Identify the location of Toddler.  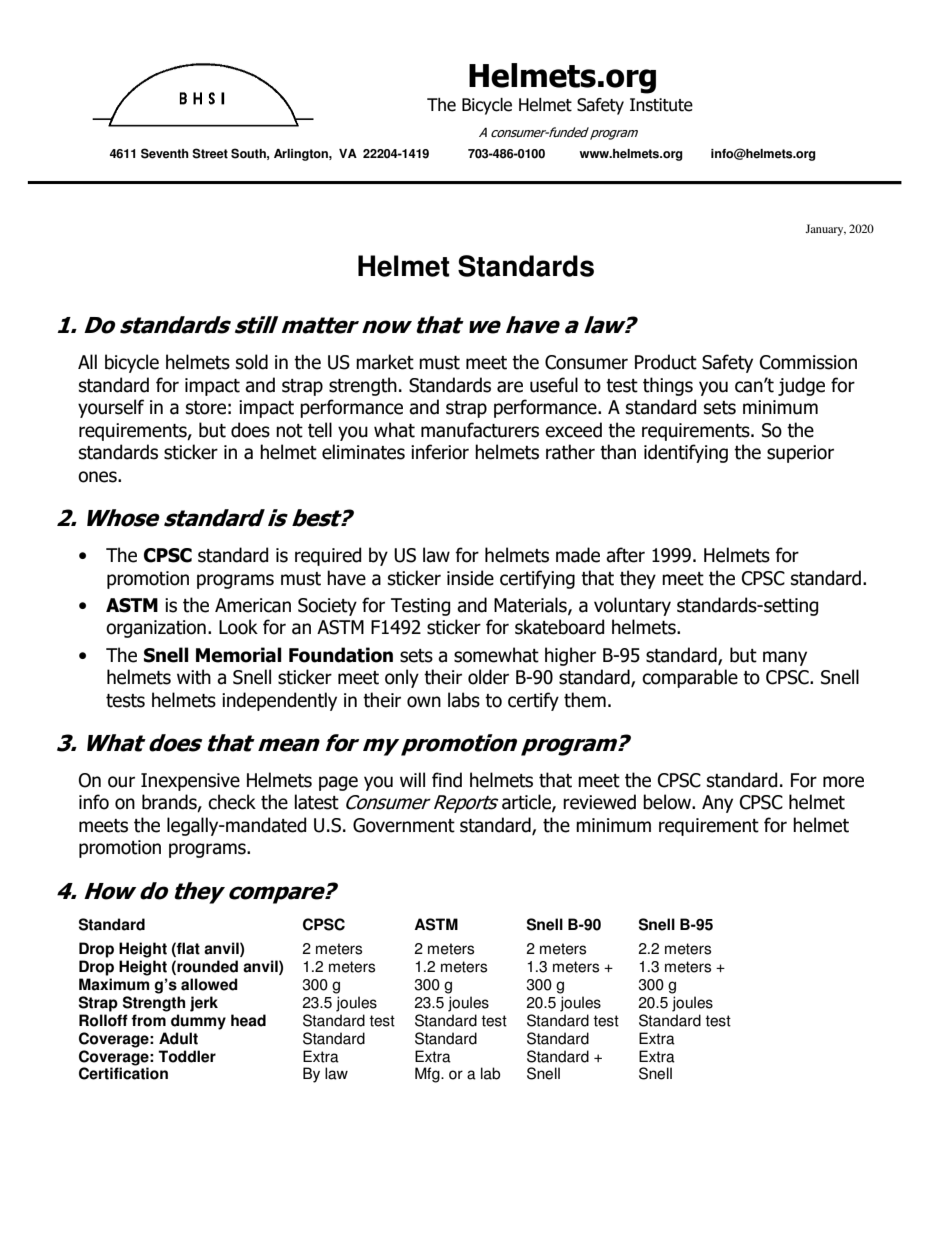
(187, 1056).
